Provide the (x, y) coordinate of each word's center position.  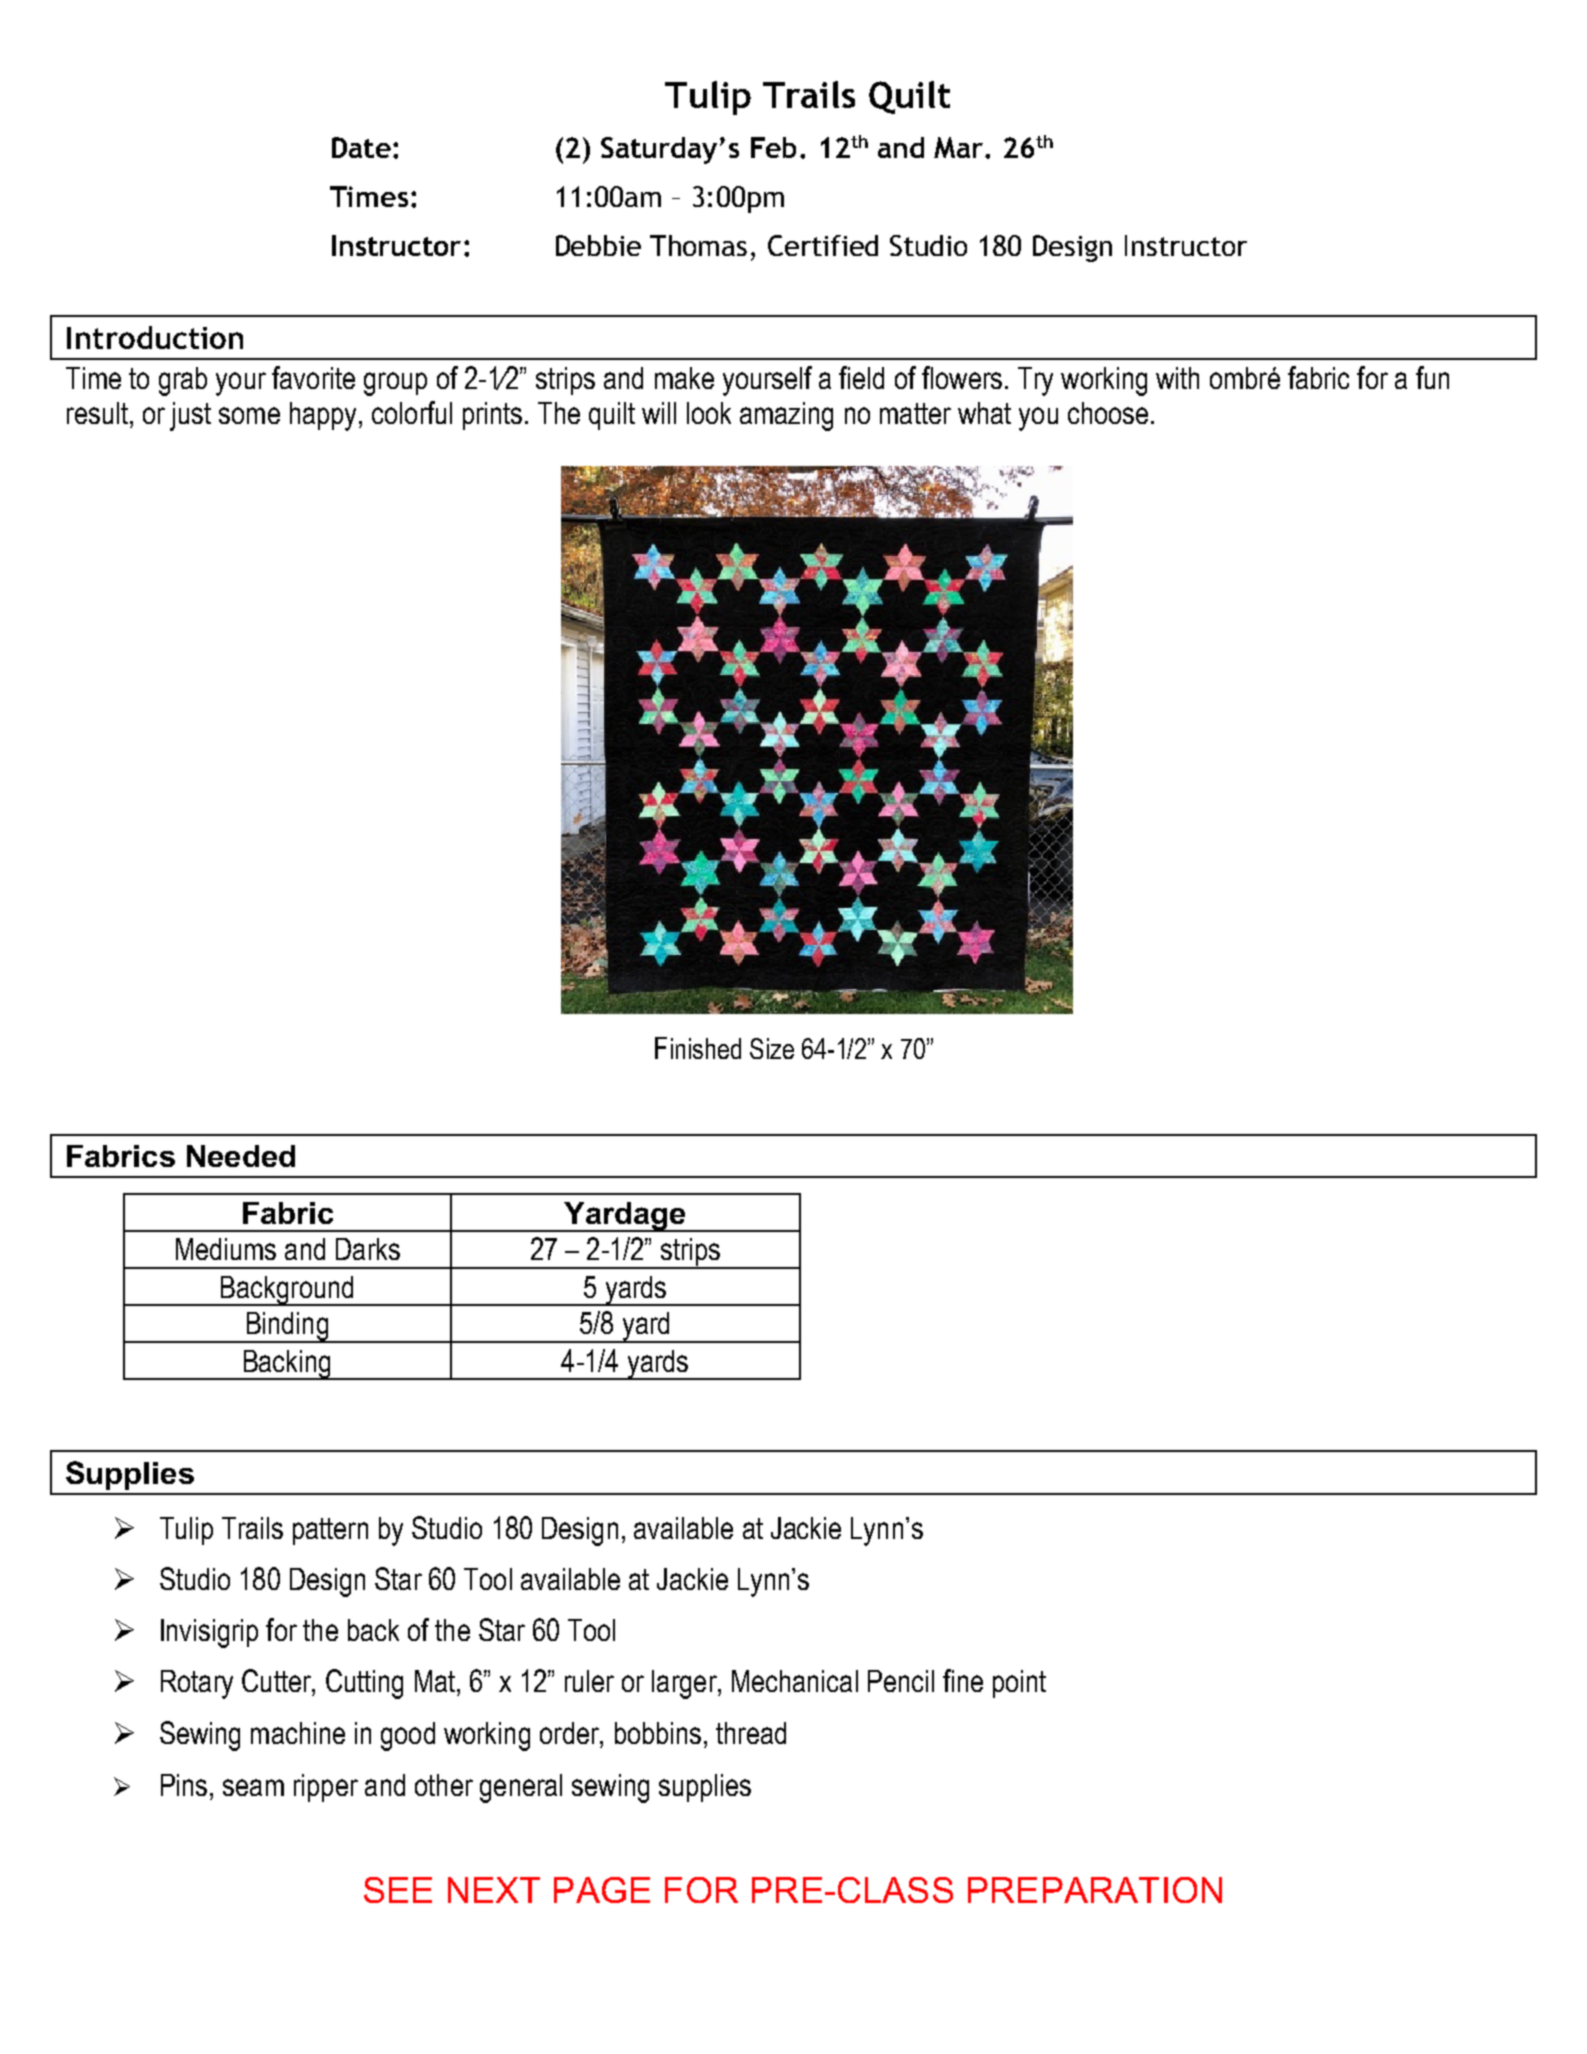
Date (361, 147)
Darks (368, 1249)
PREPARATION (1095, 1890)
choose (1108, 413)
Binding (287, 1327)
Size (772, 1048)
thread (751, 1733)
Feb (773, 147)
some (249, 415)
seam (253, 1787)
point (1019, 1684)
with (1177, 378)
